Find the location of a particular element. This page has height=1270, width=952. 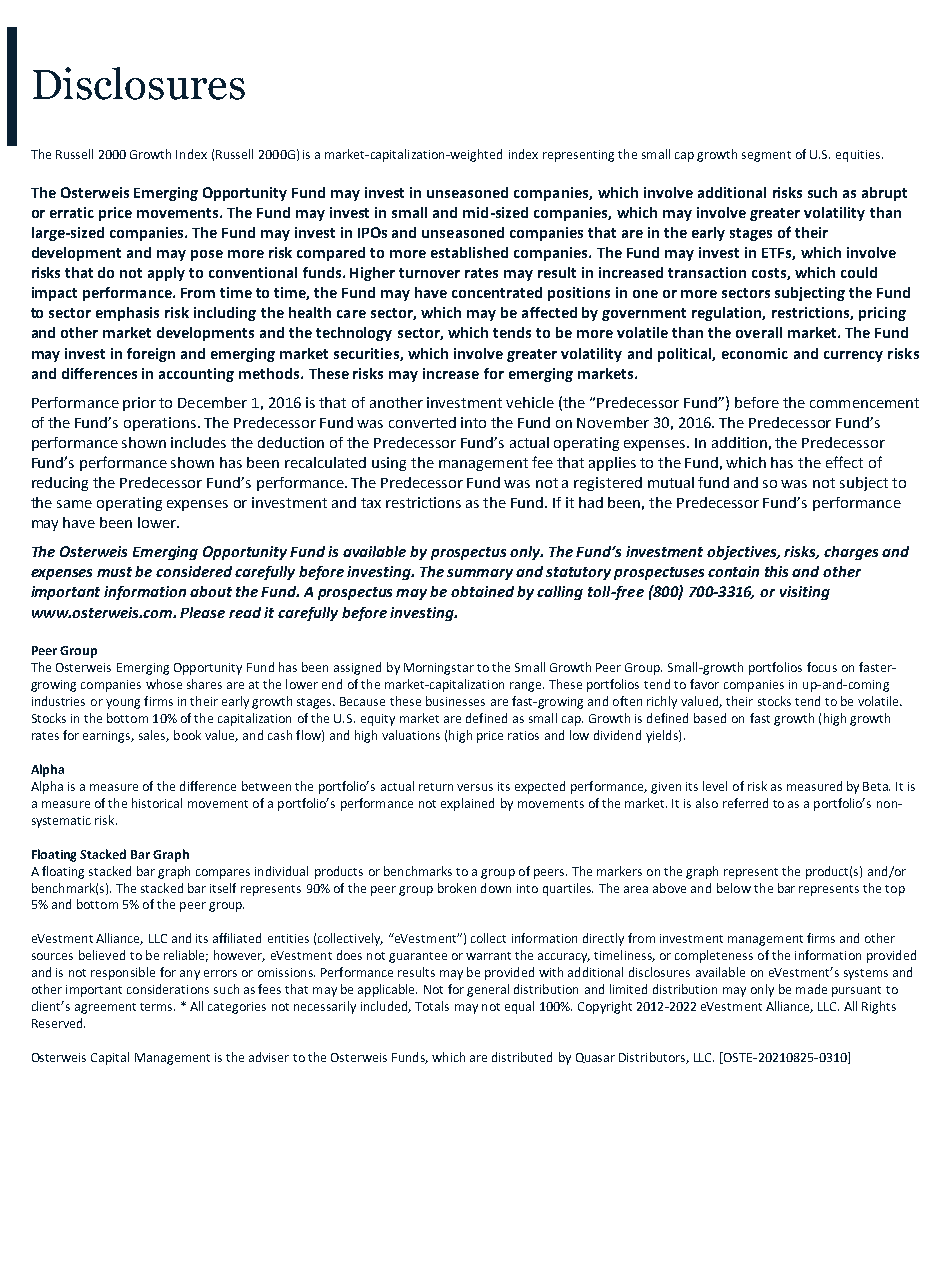

securities is located at coordinates (367, 354).
